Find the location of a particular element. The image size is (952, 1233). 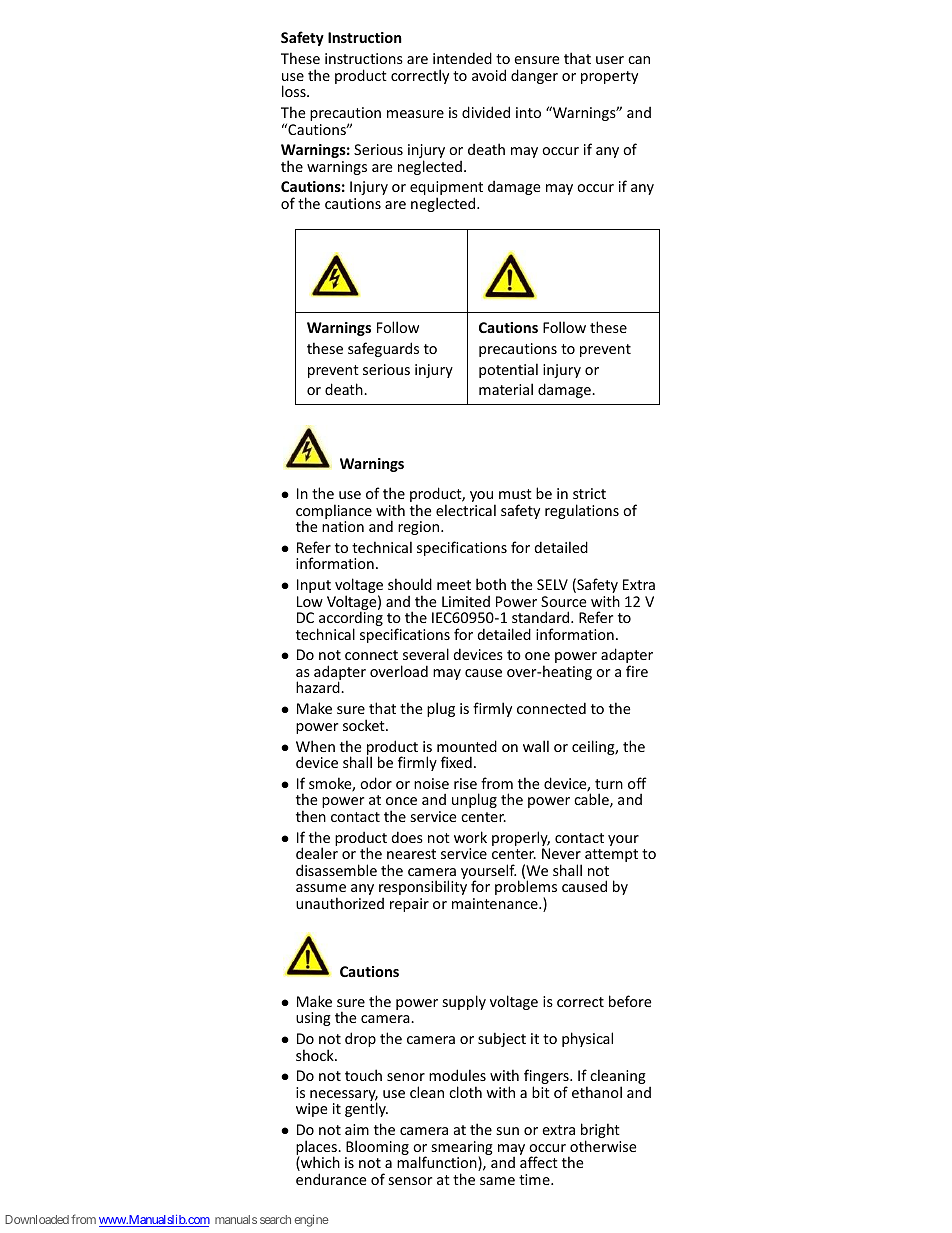

nation is located at coordinates (343, 526).
